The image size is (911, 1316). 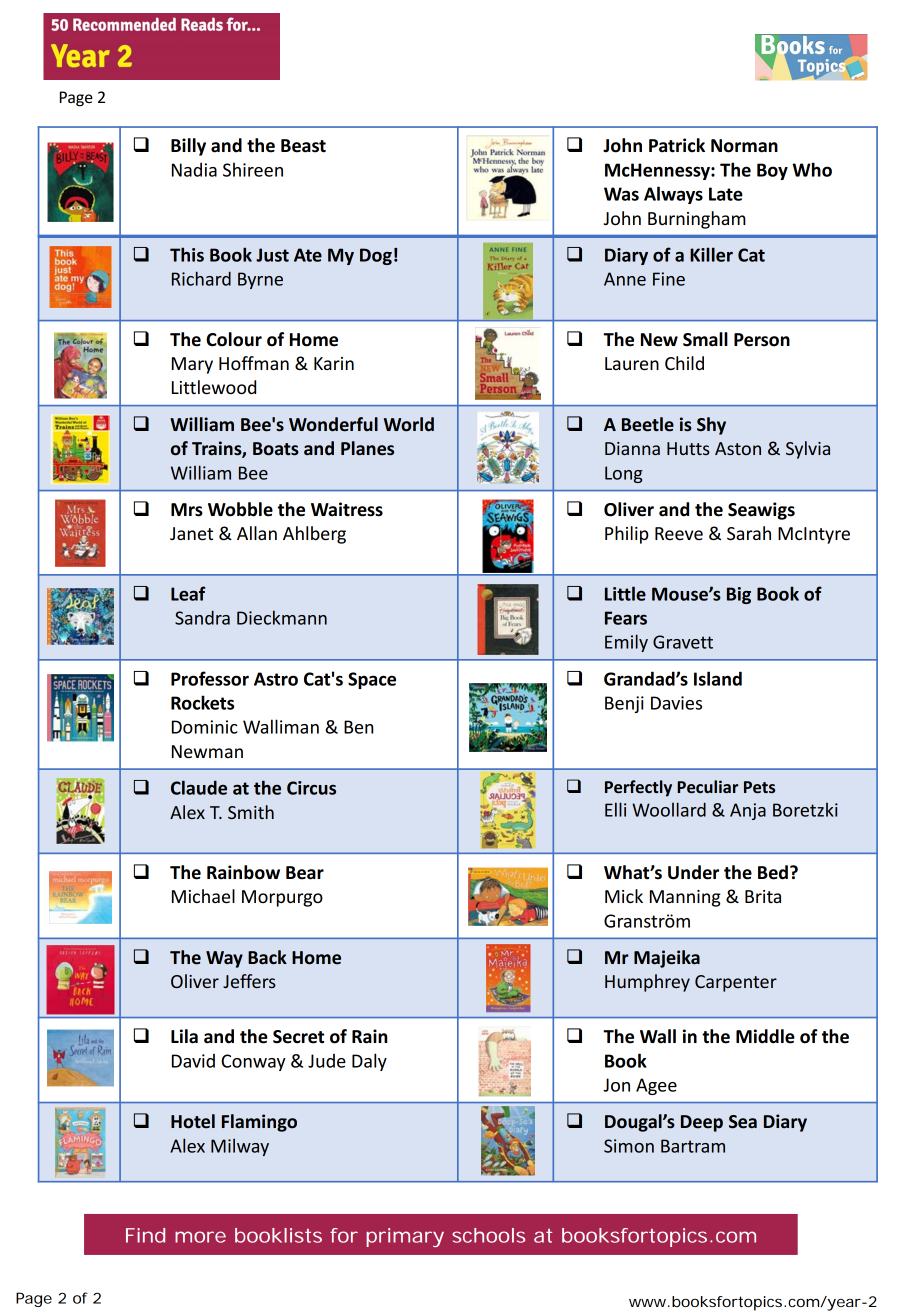 What do you see at coordinates (718, 678) in the document?
I see `Island` at bounding box center [718, 678].
